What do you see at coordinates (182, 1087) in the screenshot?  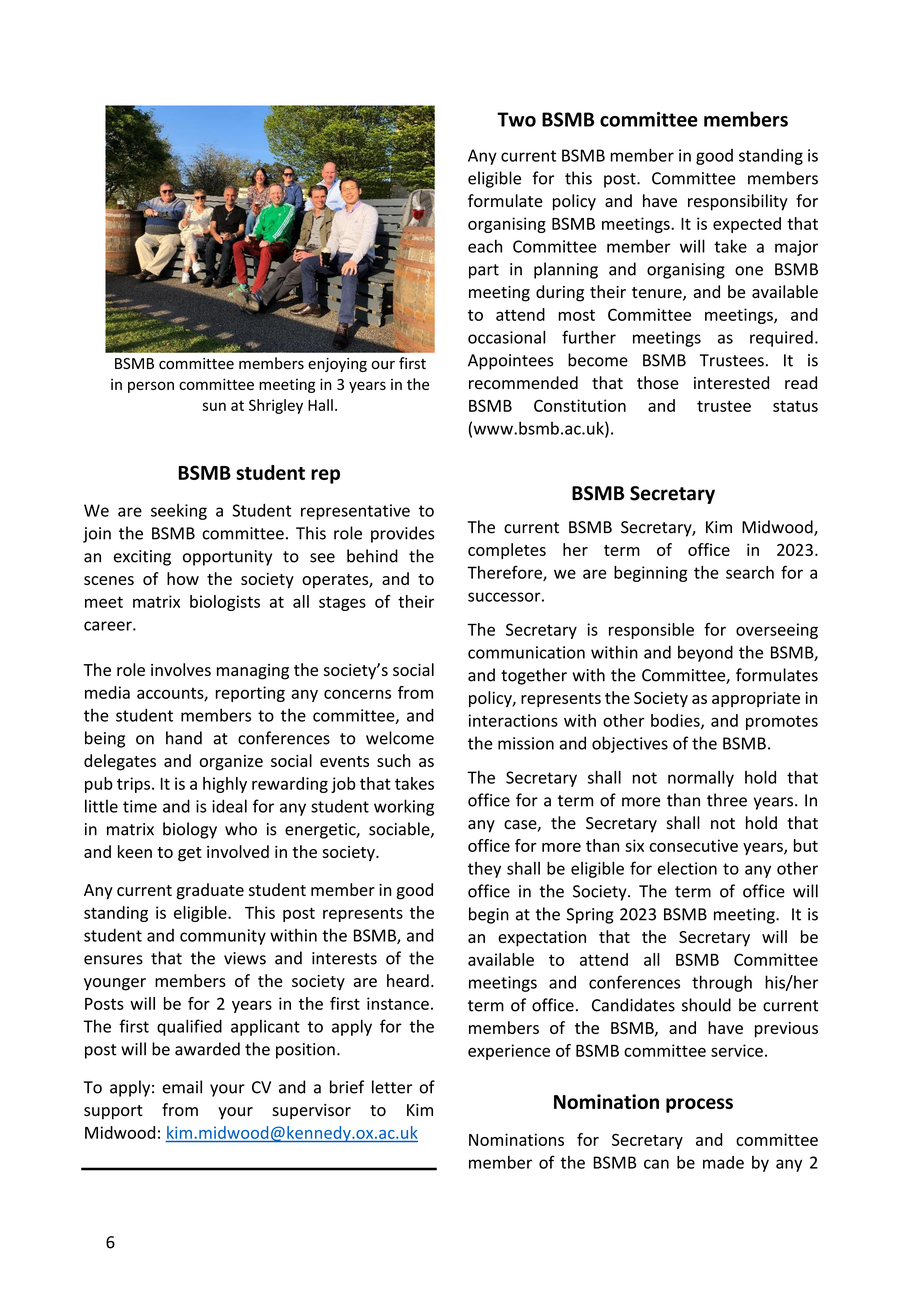 I see `email` at bounding box center [182, 1087].
